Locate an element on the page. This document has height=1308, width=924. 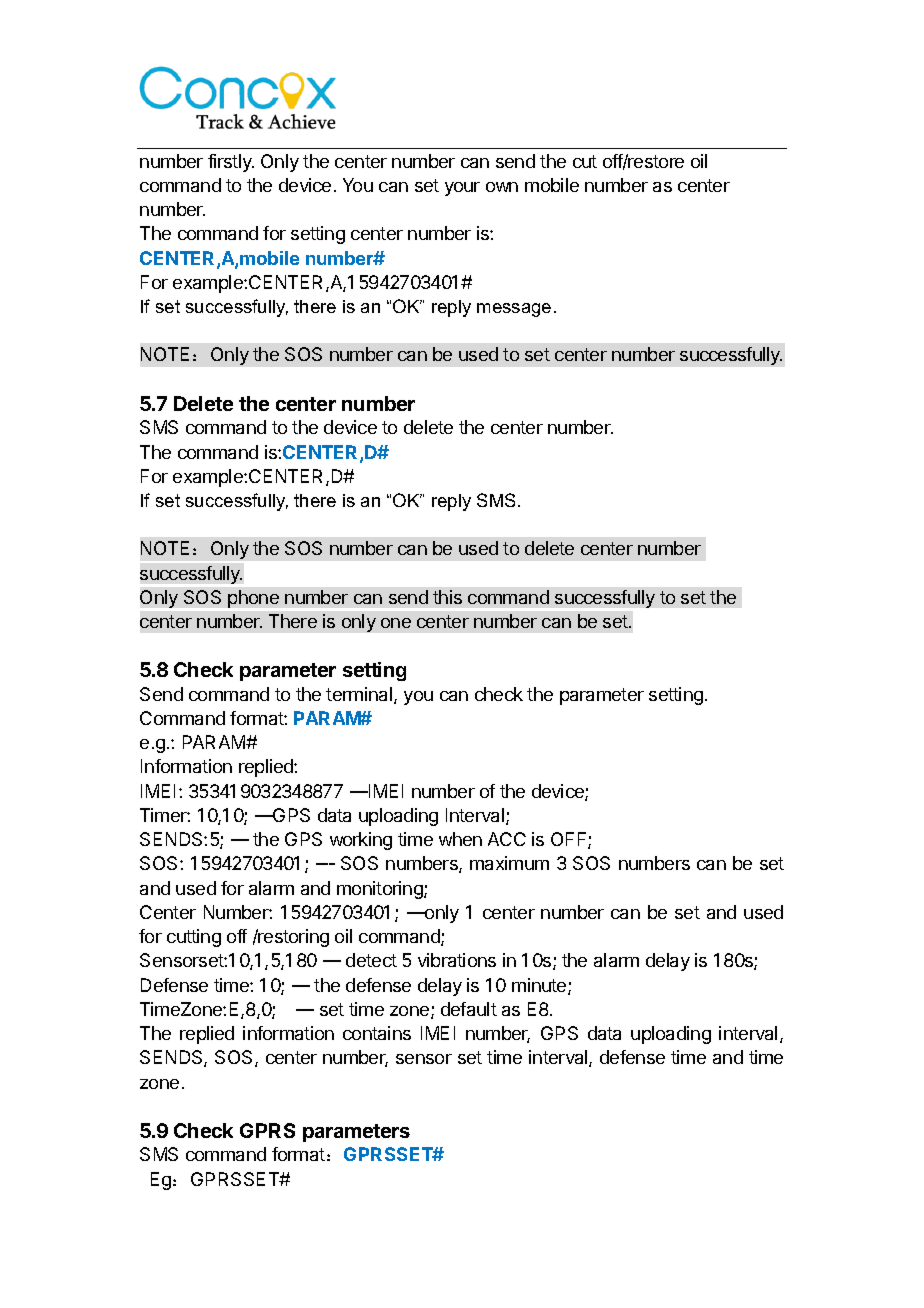
firstly is located at coordinates (231, 163).
